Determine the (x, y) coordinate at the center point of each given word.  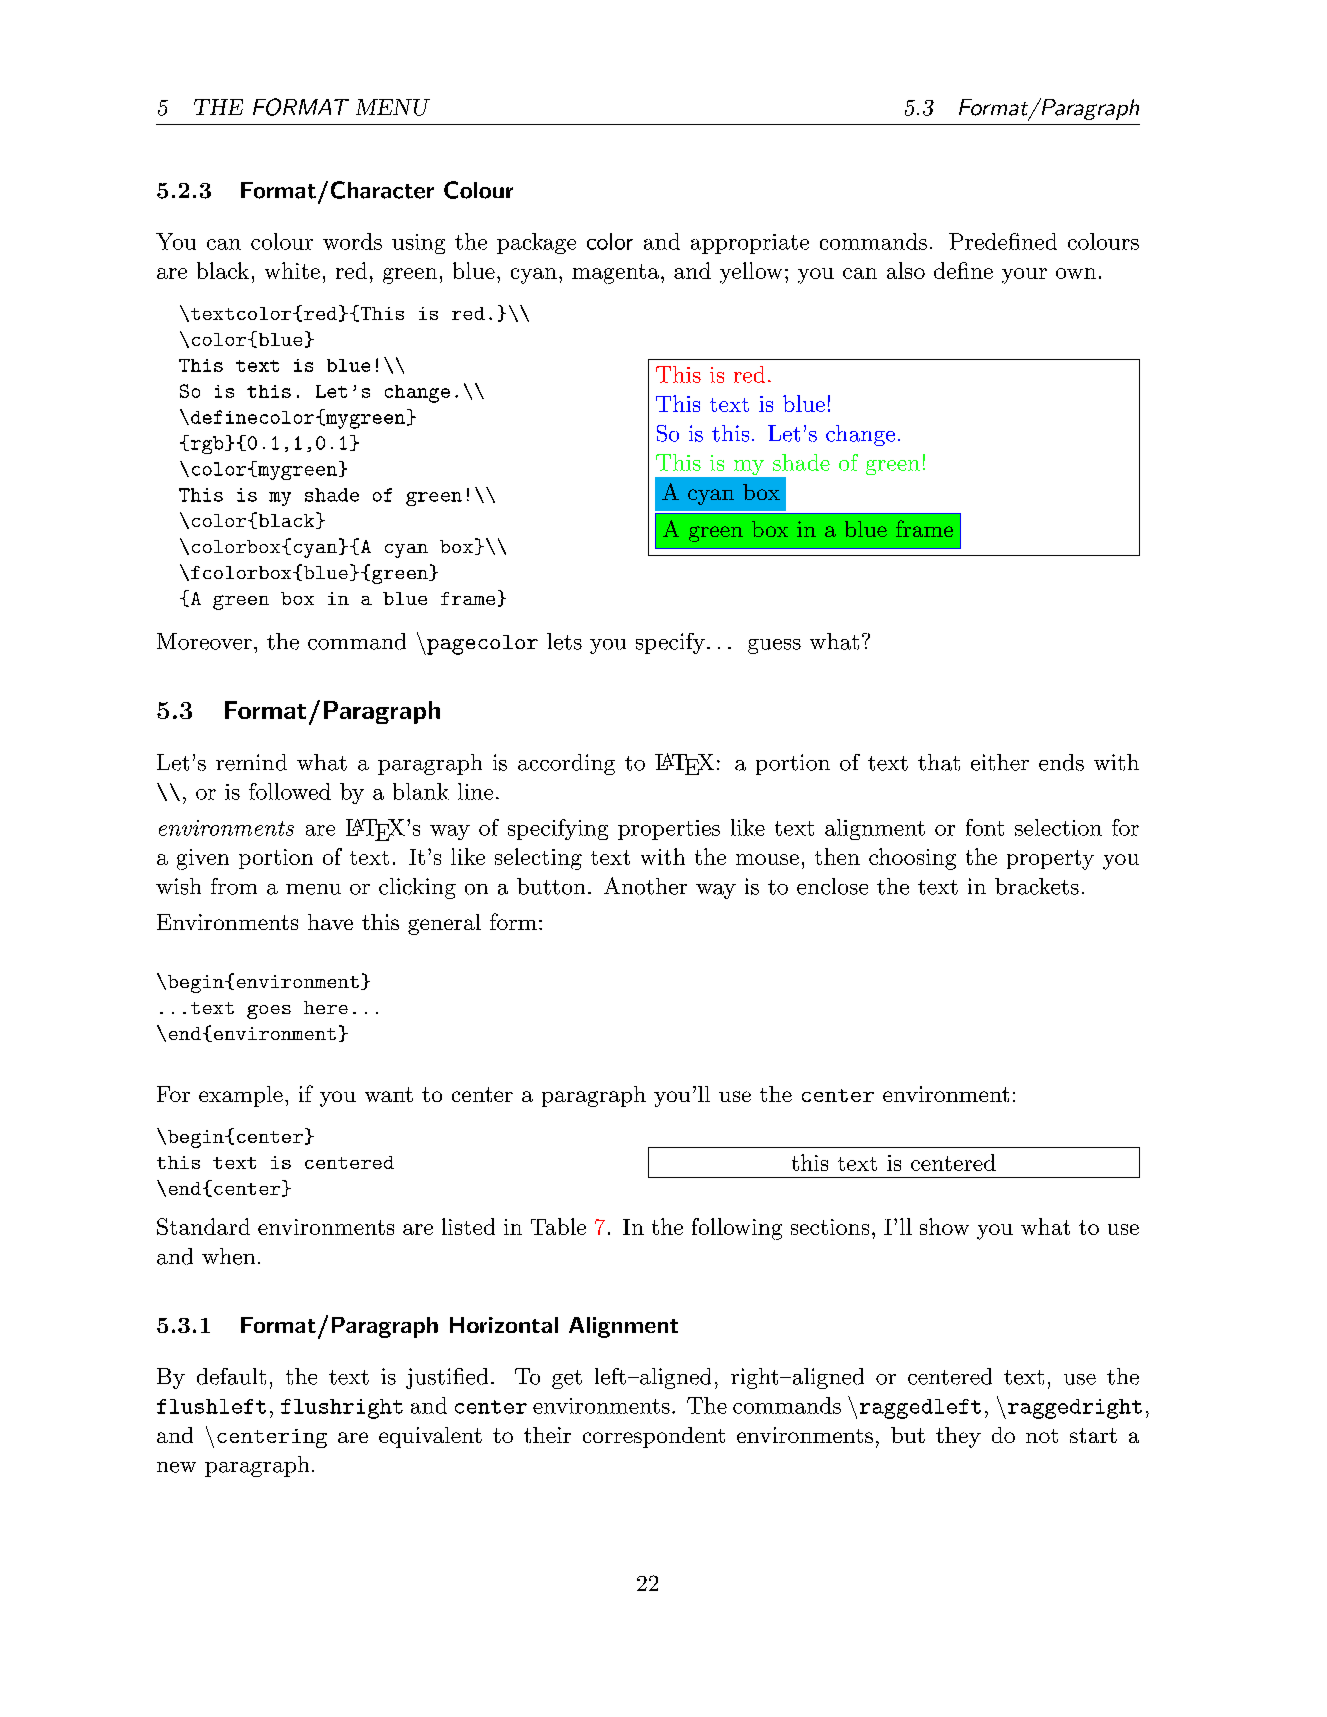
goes (269, 1012)
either (1000, 762)
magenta (615, 274)
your (1024, 276)
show (944, 1226)
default (231, 1376)
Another (645, 886)
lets (564, 641)
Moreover (204, 641)
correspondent (654, 1437)
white (292, 270)
